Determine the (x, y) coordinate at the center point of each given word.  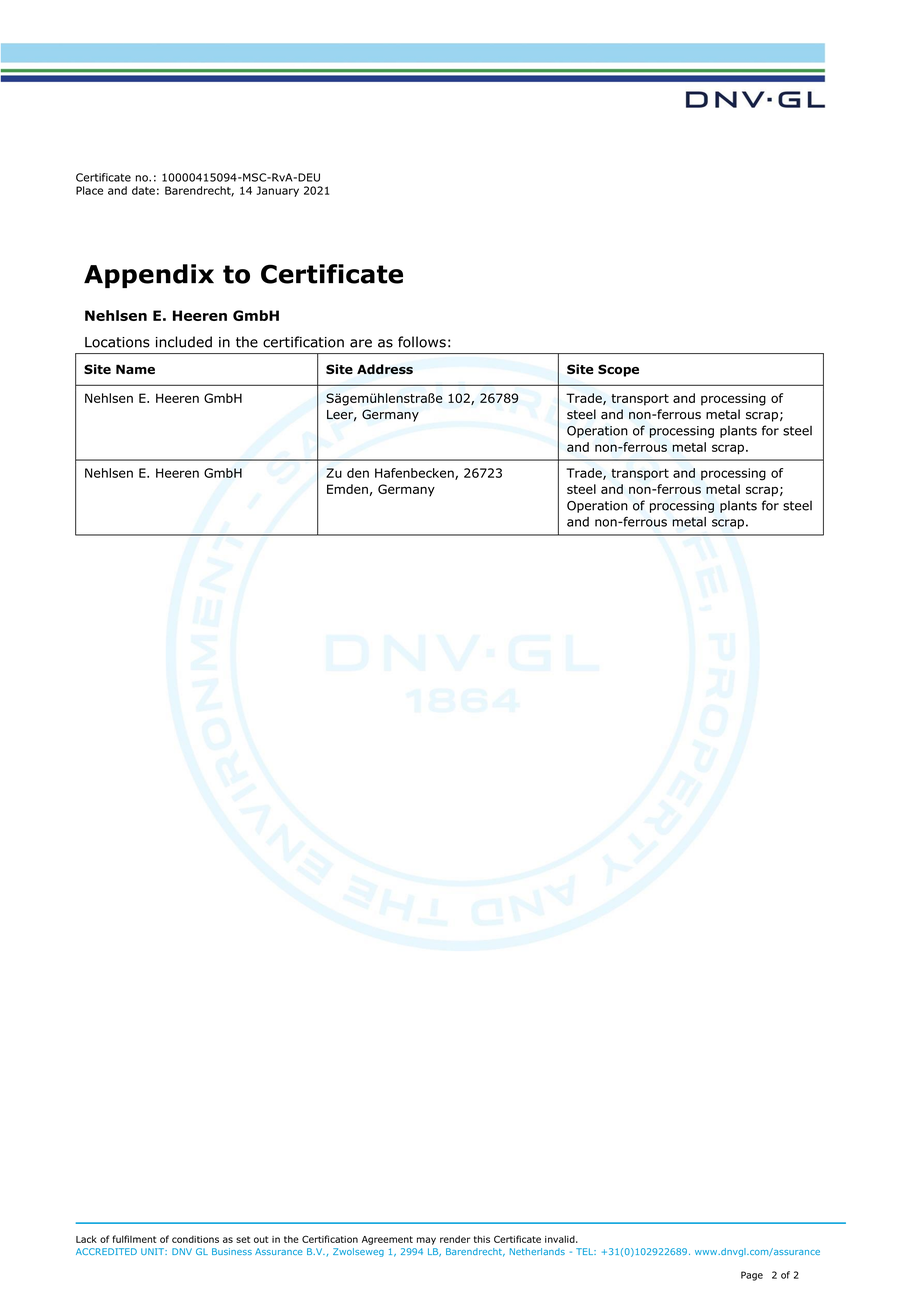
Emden (347, 489)
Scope (618, 370)
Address (385, 369)
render (455, 1239)
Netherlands (537, 1251)
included (184, 342)
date (143, 190)
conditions (195, 1239)
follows (422, 342)
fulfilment (134, 1239)
